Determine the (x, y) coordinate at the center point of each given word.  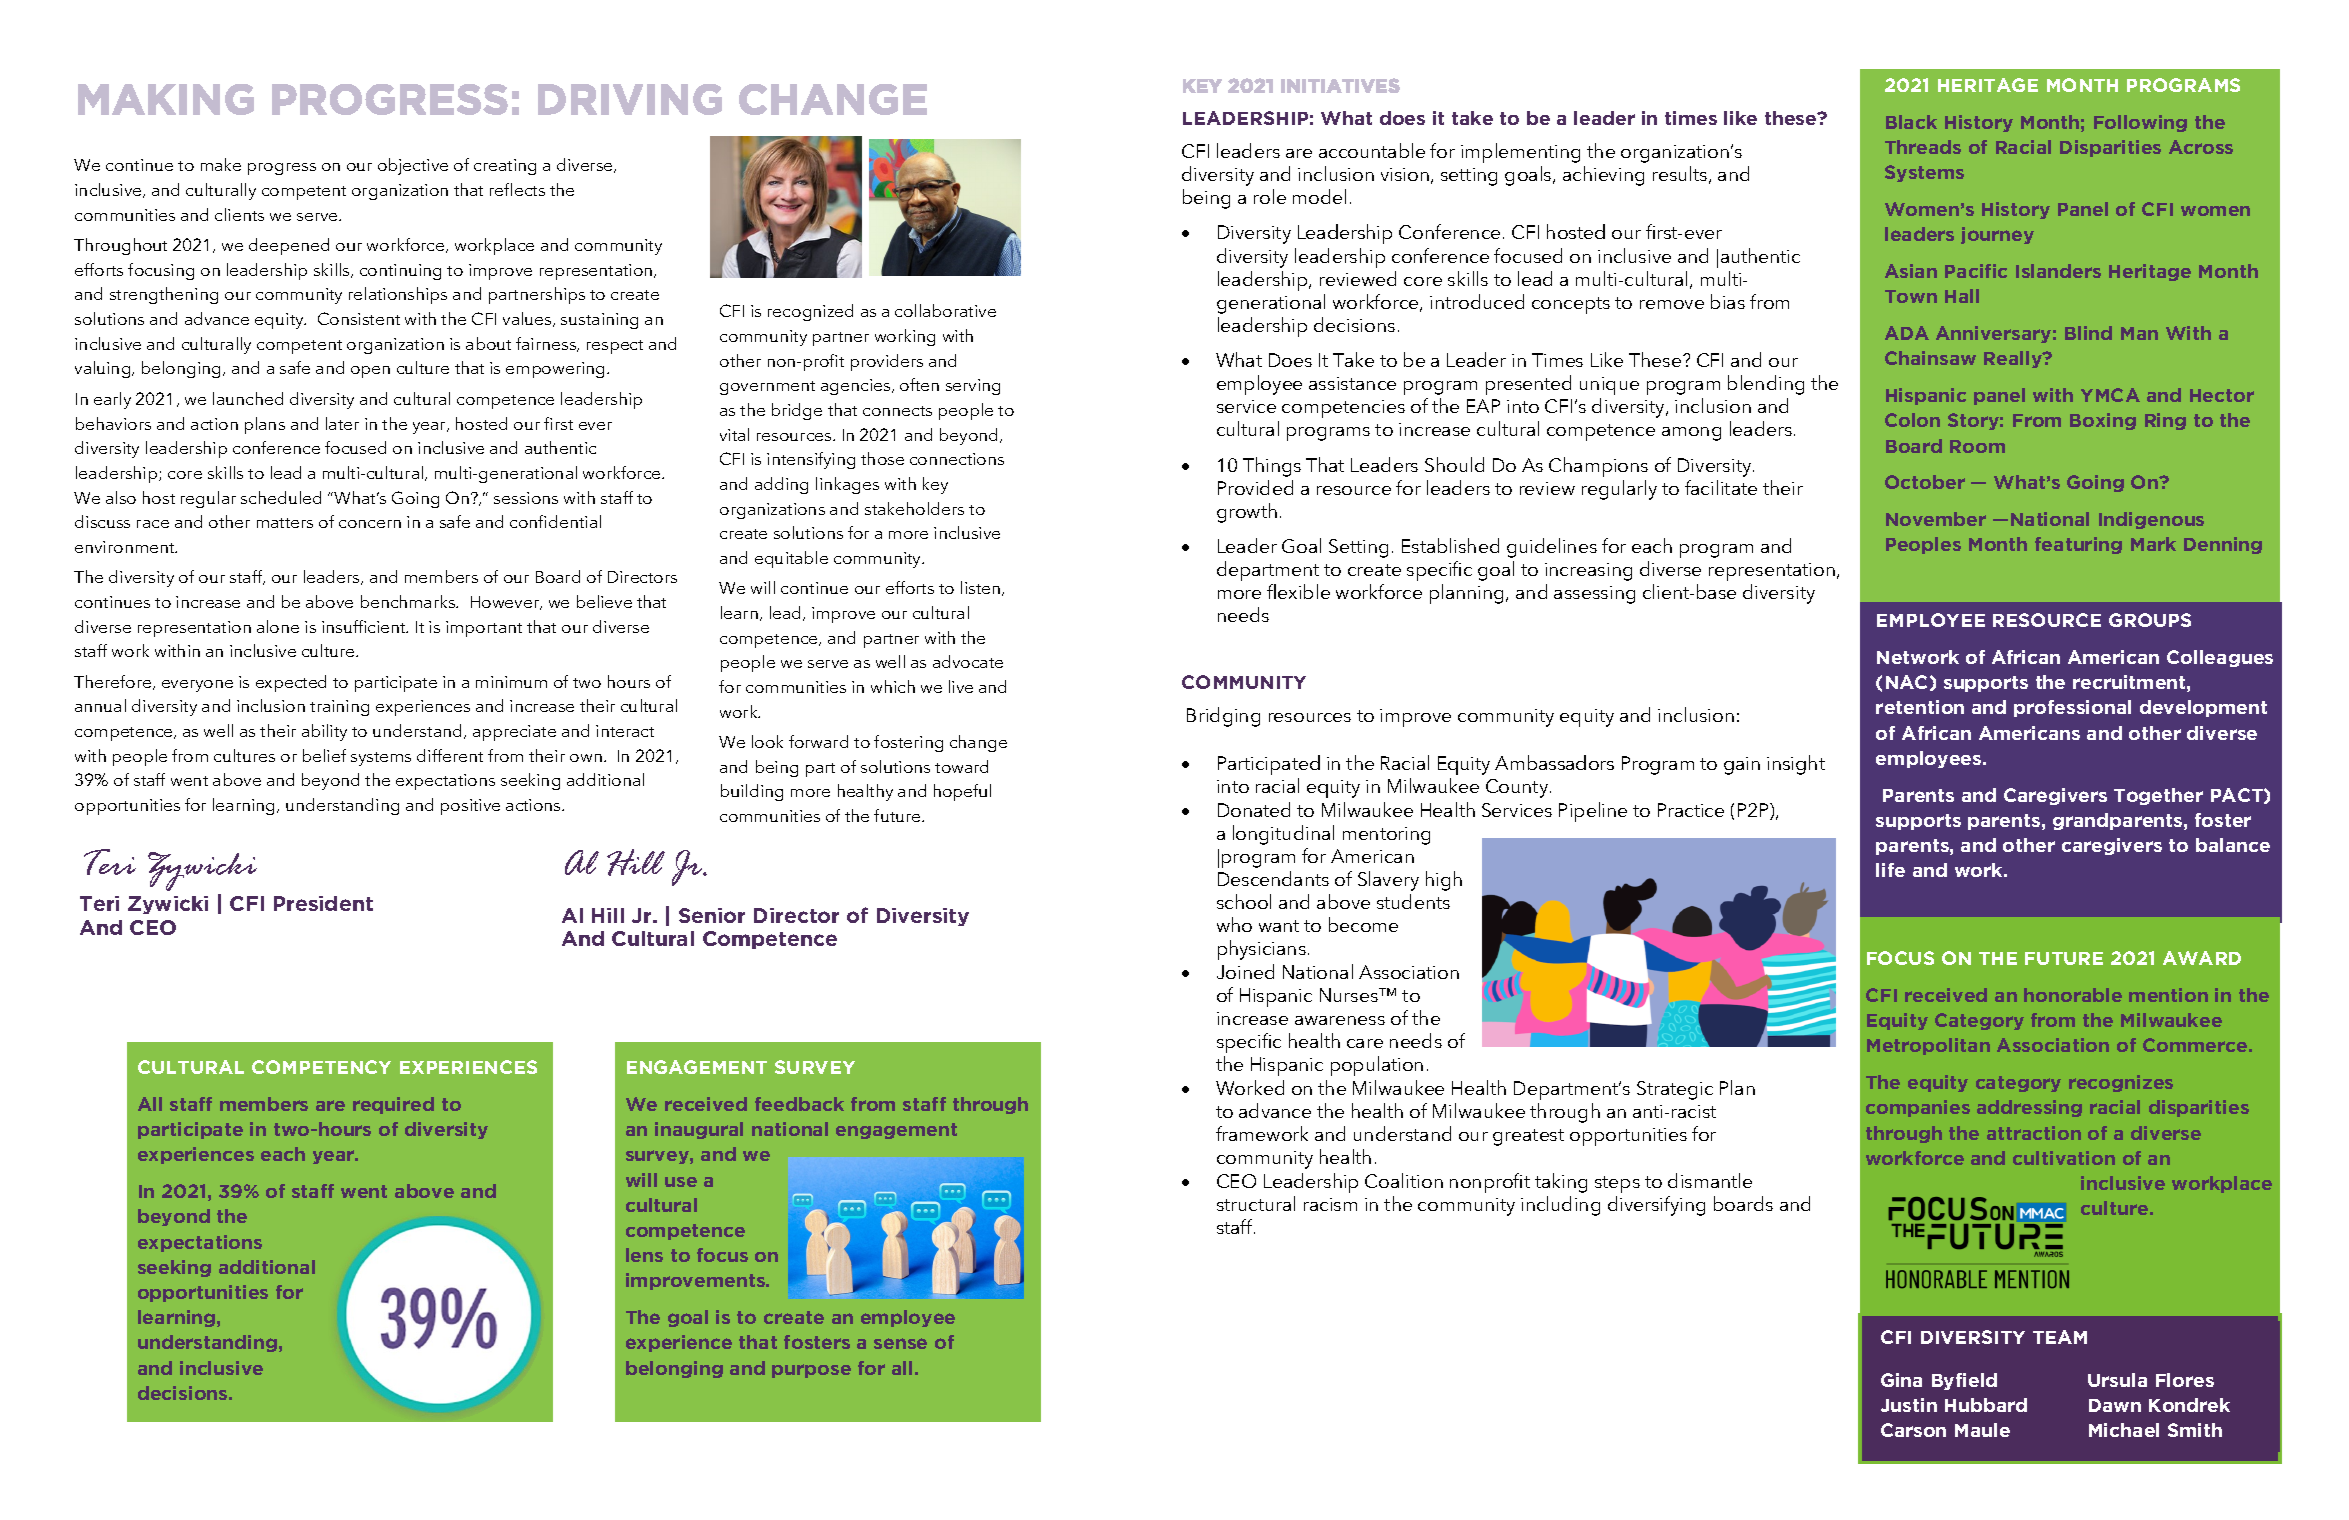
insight (1796, 765)
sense (900, 1343)
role (1270, 196)
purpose (811, 1371)
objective (413, 166)
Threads (1923, 147)
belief (324, 755)
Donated (1254, 809)
